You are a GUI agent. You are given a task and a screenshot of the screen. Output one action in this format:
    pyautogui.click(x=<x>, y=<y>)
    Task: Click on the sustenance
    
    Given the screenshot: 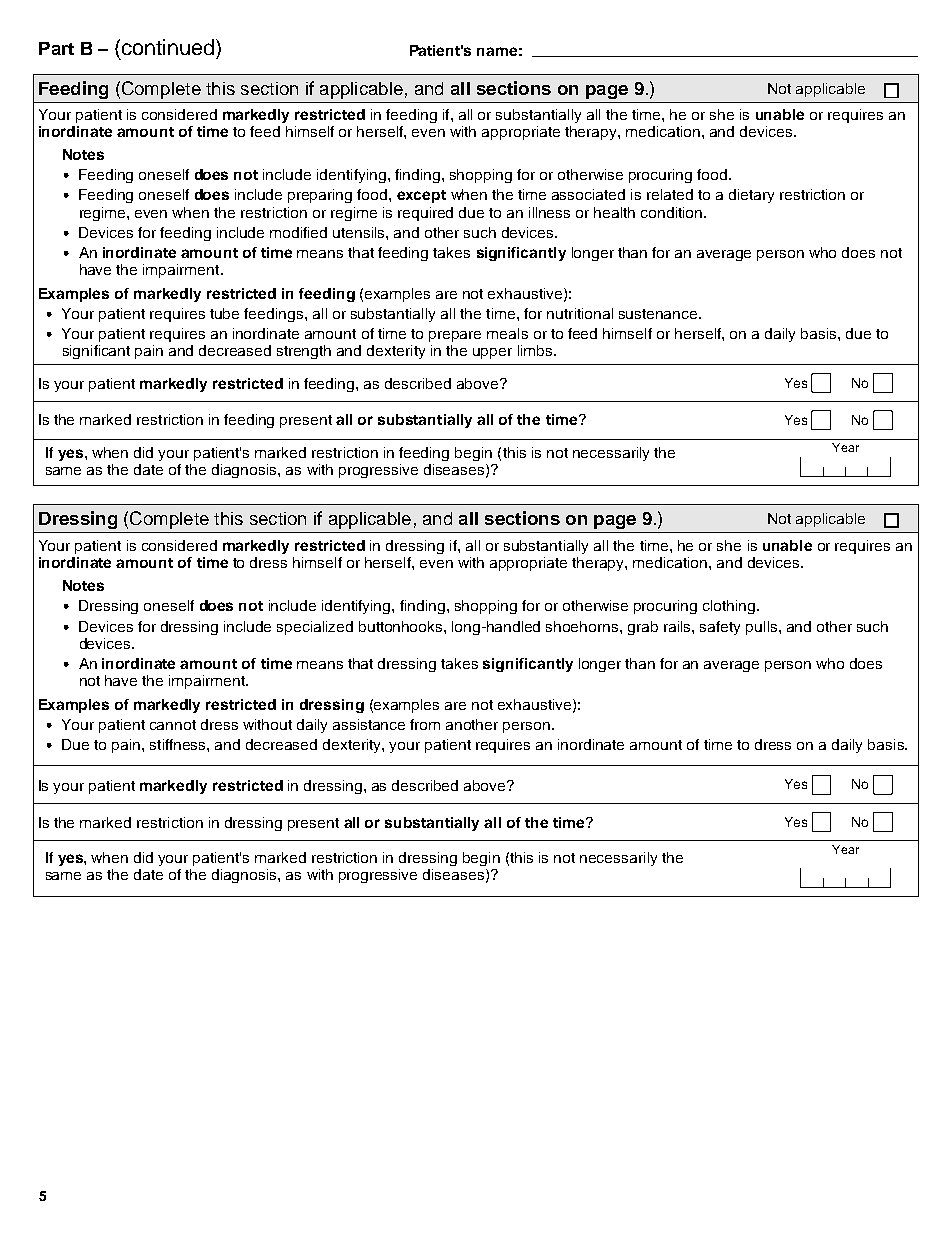 What is the action you would take?
    pyautogui.click(x=659, y=314)
